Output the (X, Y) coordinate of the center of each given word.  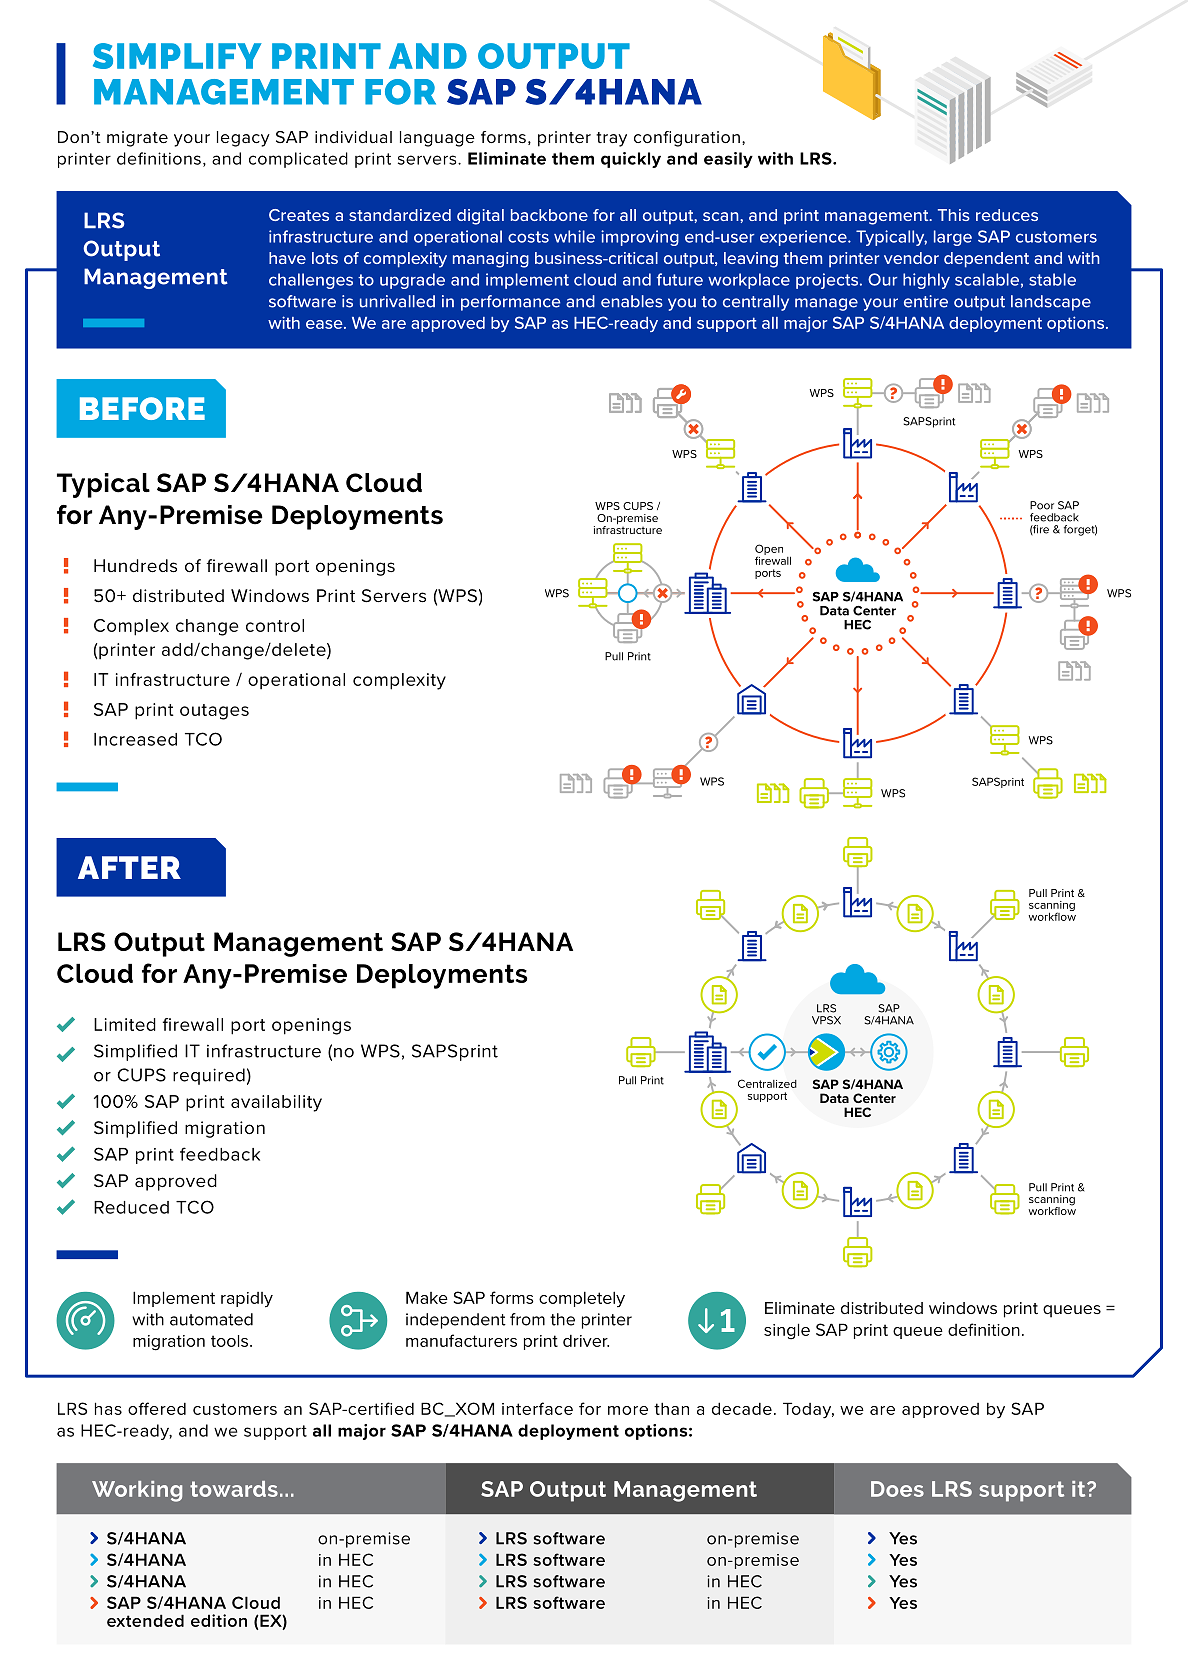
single (787, 1331)
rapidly (247, 1300)
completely (582, 1299)
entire (926, 301)
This (954, 215)
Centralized (767, 1083)
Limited (125, 1024)
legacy (243, 139)
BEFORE (142, 408)
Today (808, 1410)
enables (632, 301)
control (275, 625)
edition (219, 1620)
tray (611, 139)
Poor (1042, 505)
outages (214, 712)
